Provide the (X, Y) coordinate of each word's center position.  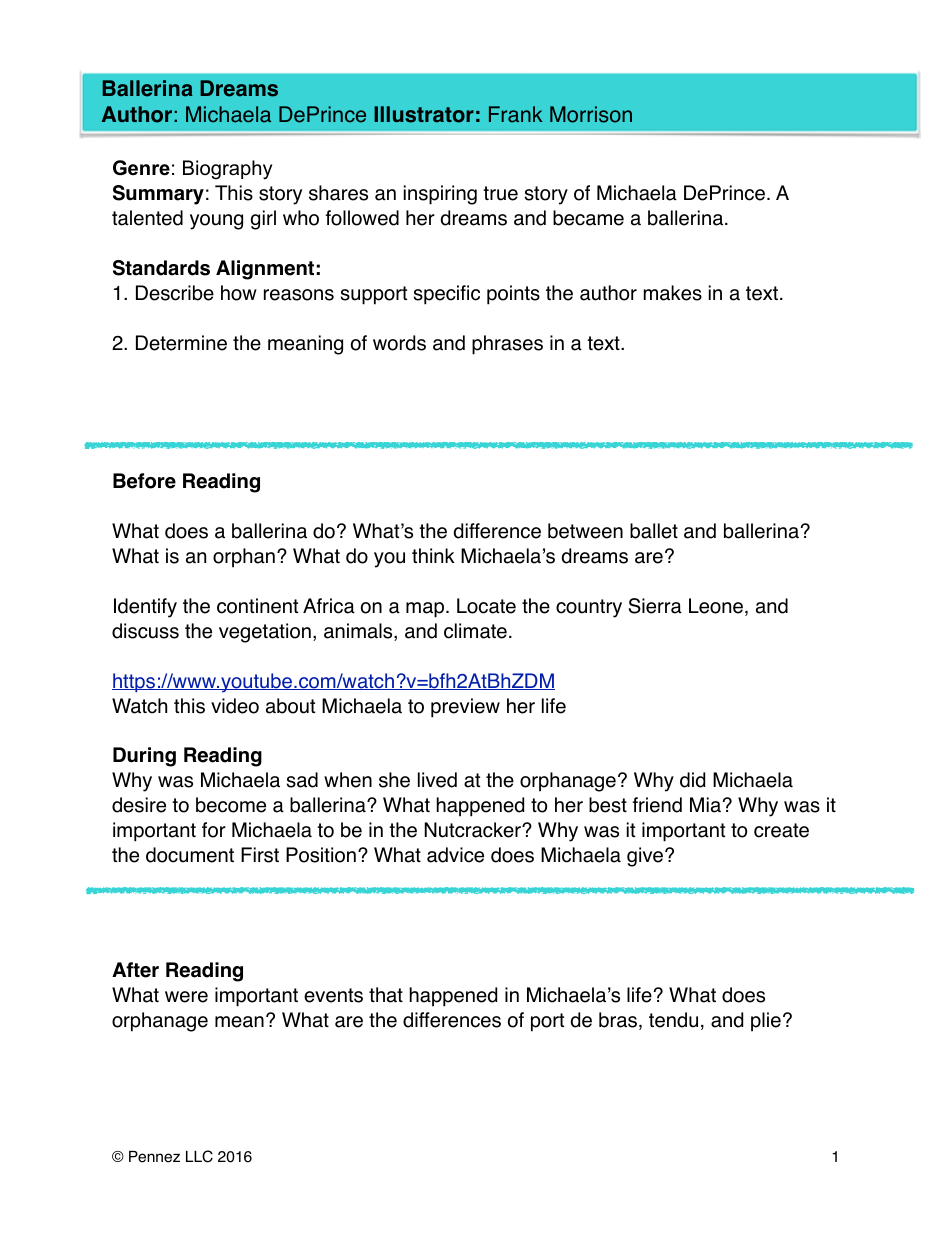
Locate (486, 606)
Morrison (591, 114)
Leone (716, 606)
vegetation (265, 633)
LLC (199, 1156)
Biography (227, 170)
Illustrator (424, 114)
